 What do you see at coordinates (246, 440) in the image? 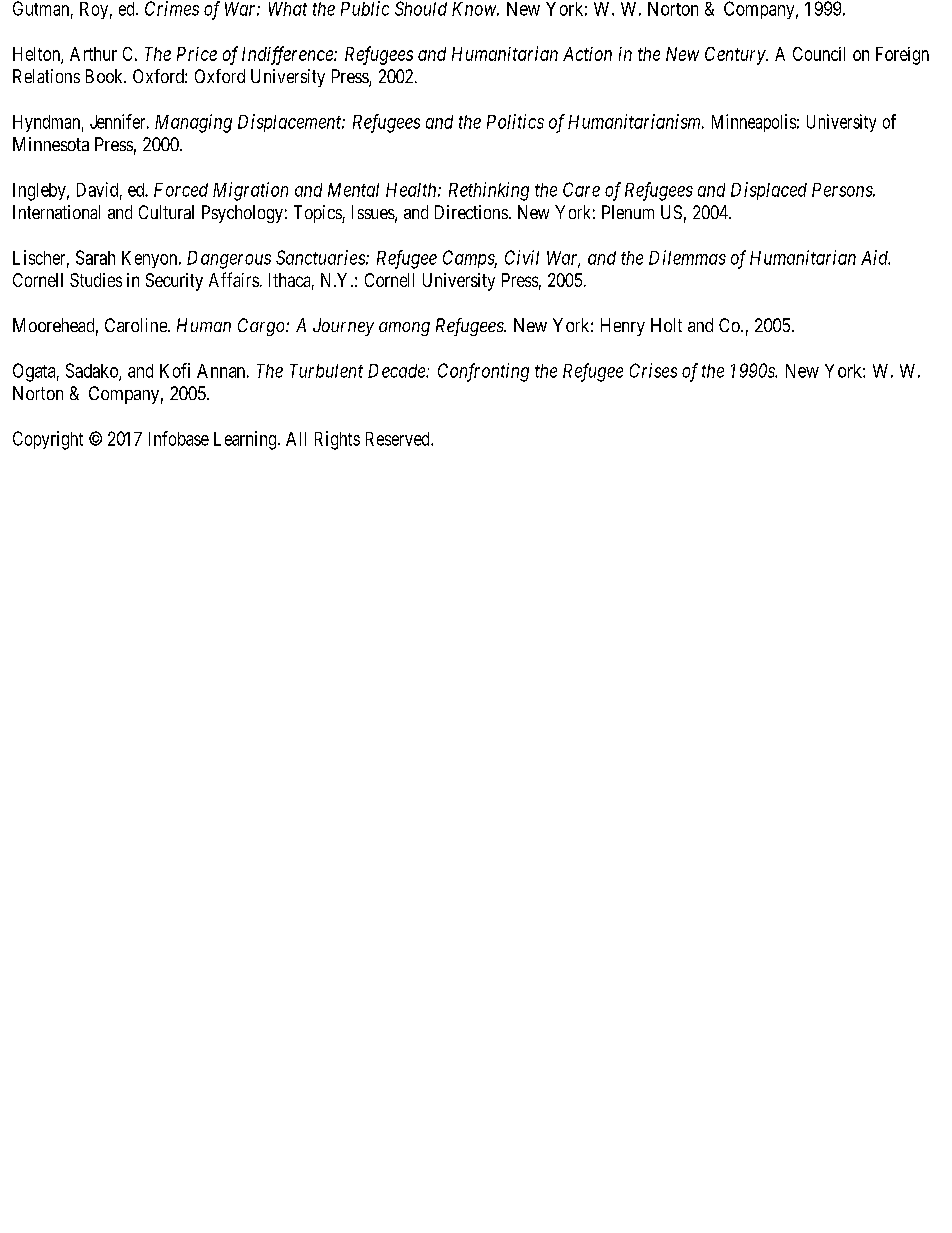
I see `Learning` at bounding box center [246, 440].
